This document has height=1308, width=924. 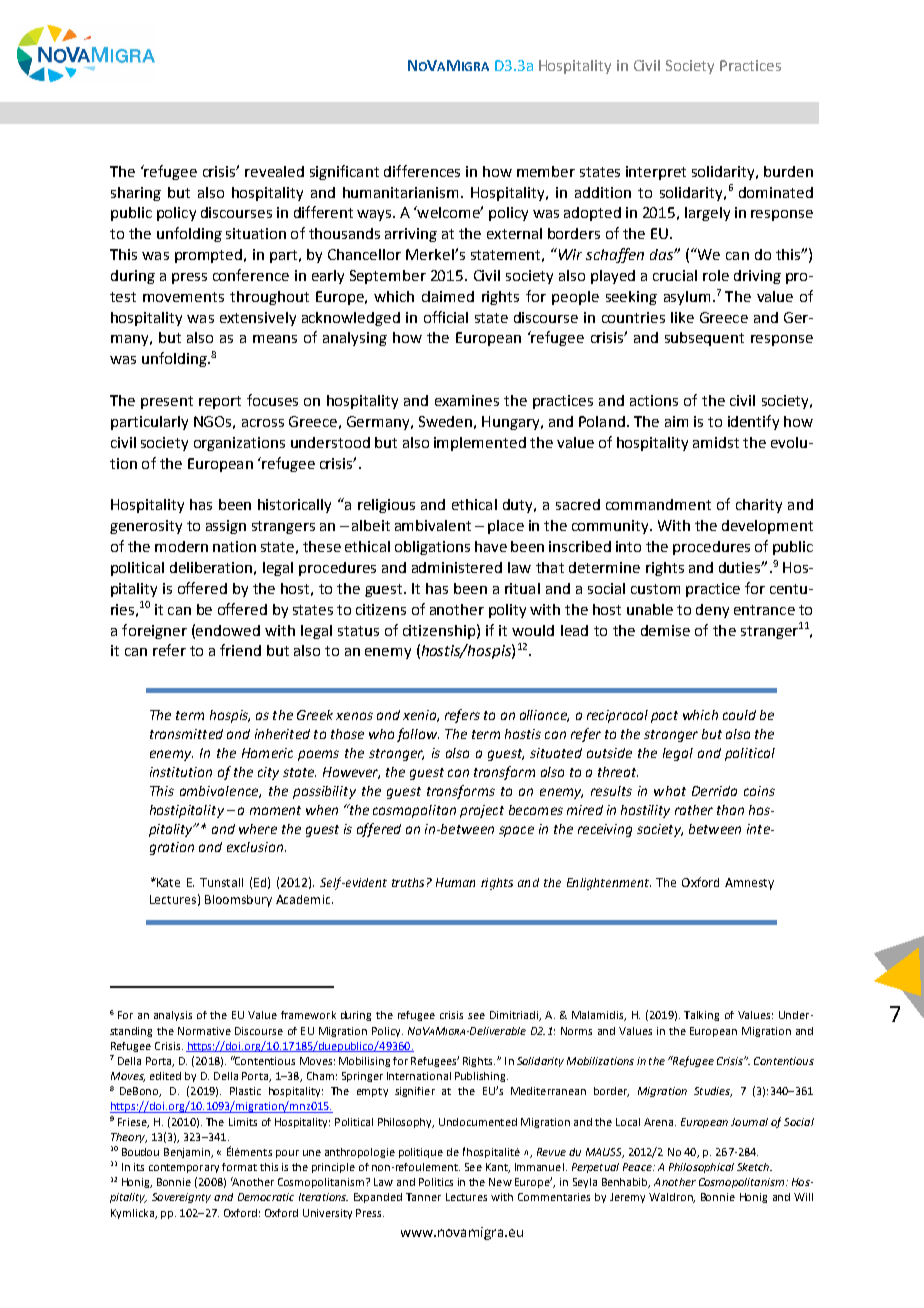 I want to click on prompted, so click(x=208, y=256).
